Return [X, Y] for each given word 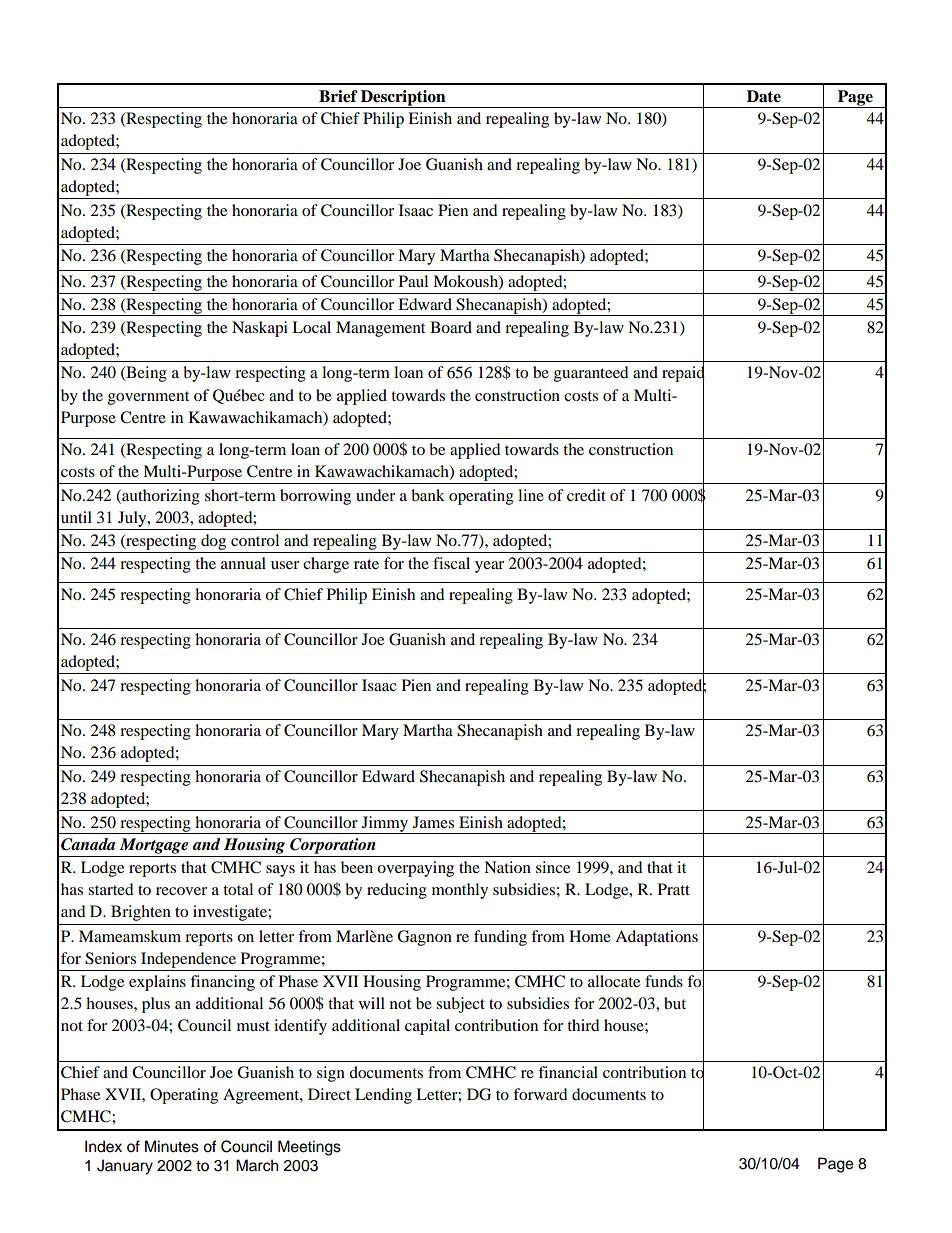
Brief [338, 96]
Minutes [172, 1146]
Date [764, 96]
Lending [383, 1096]
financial [568, 1072]
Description [403, 99]
